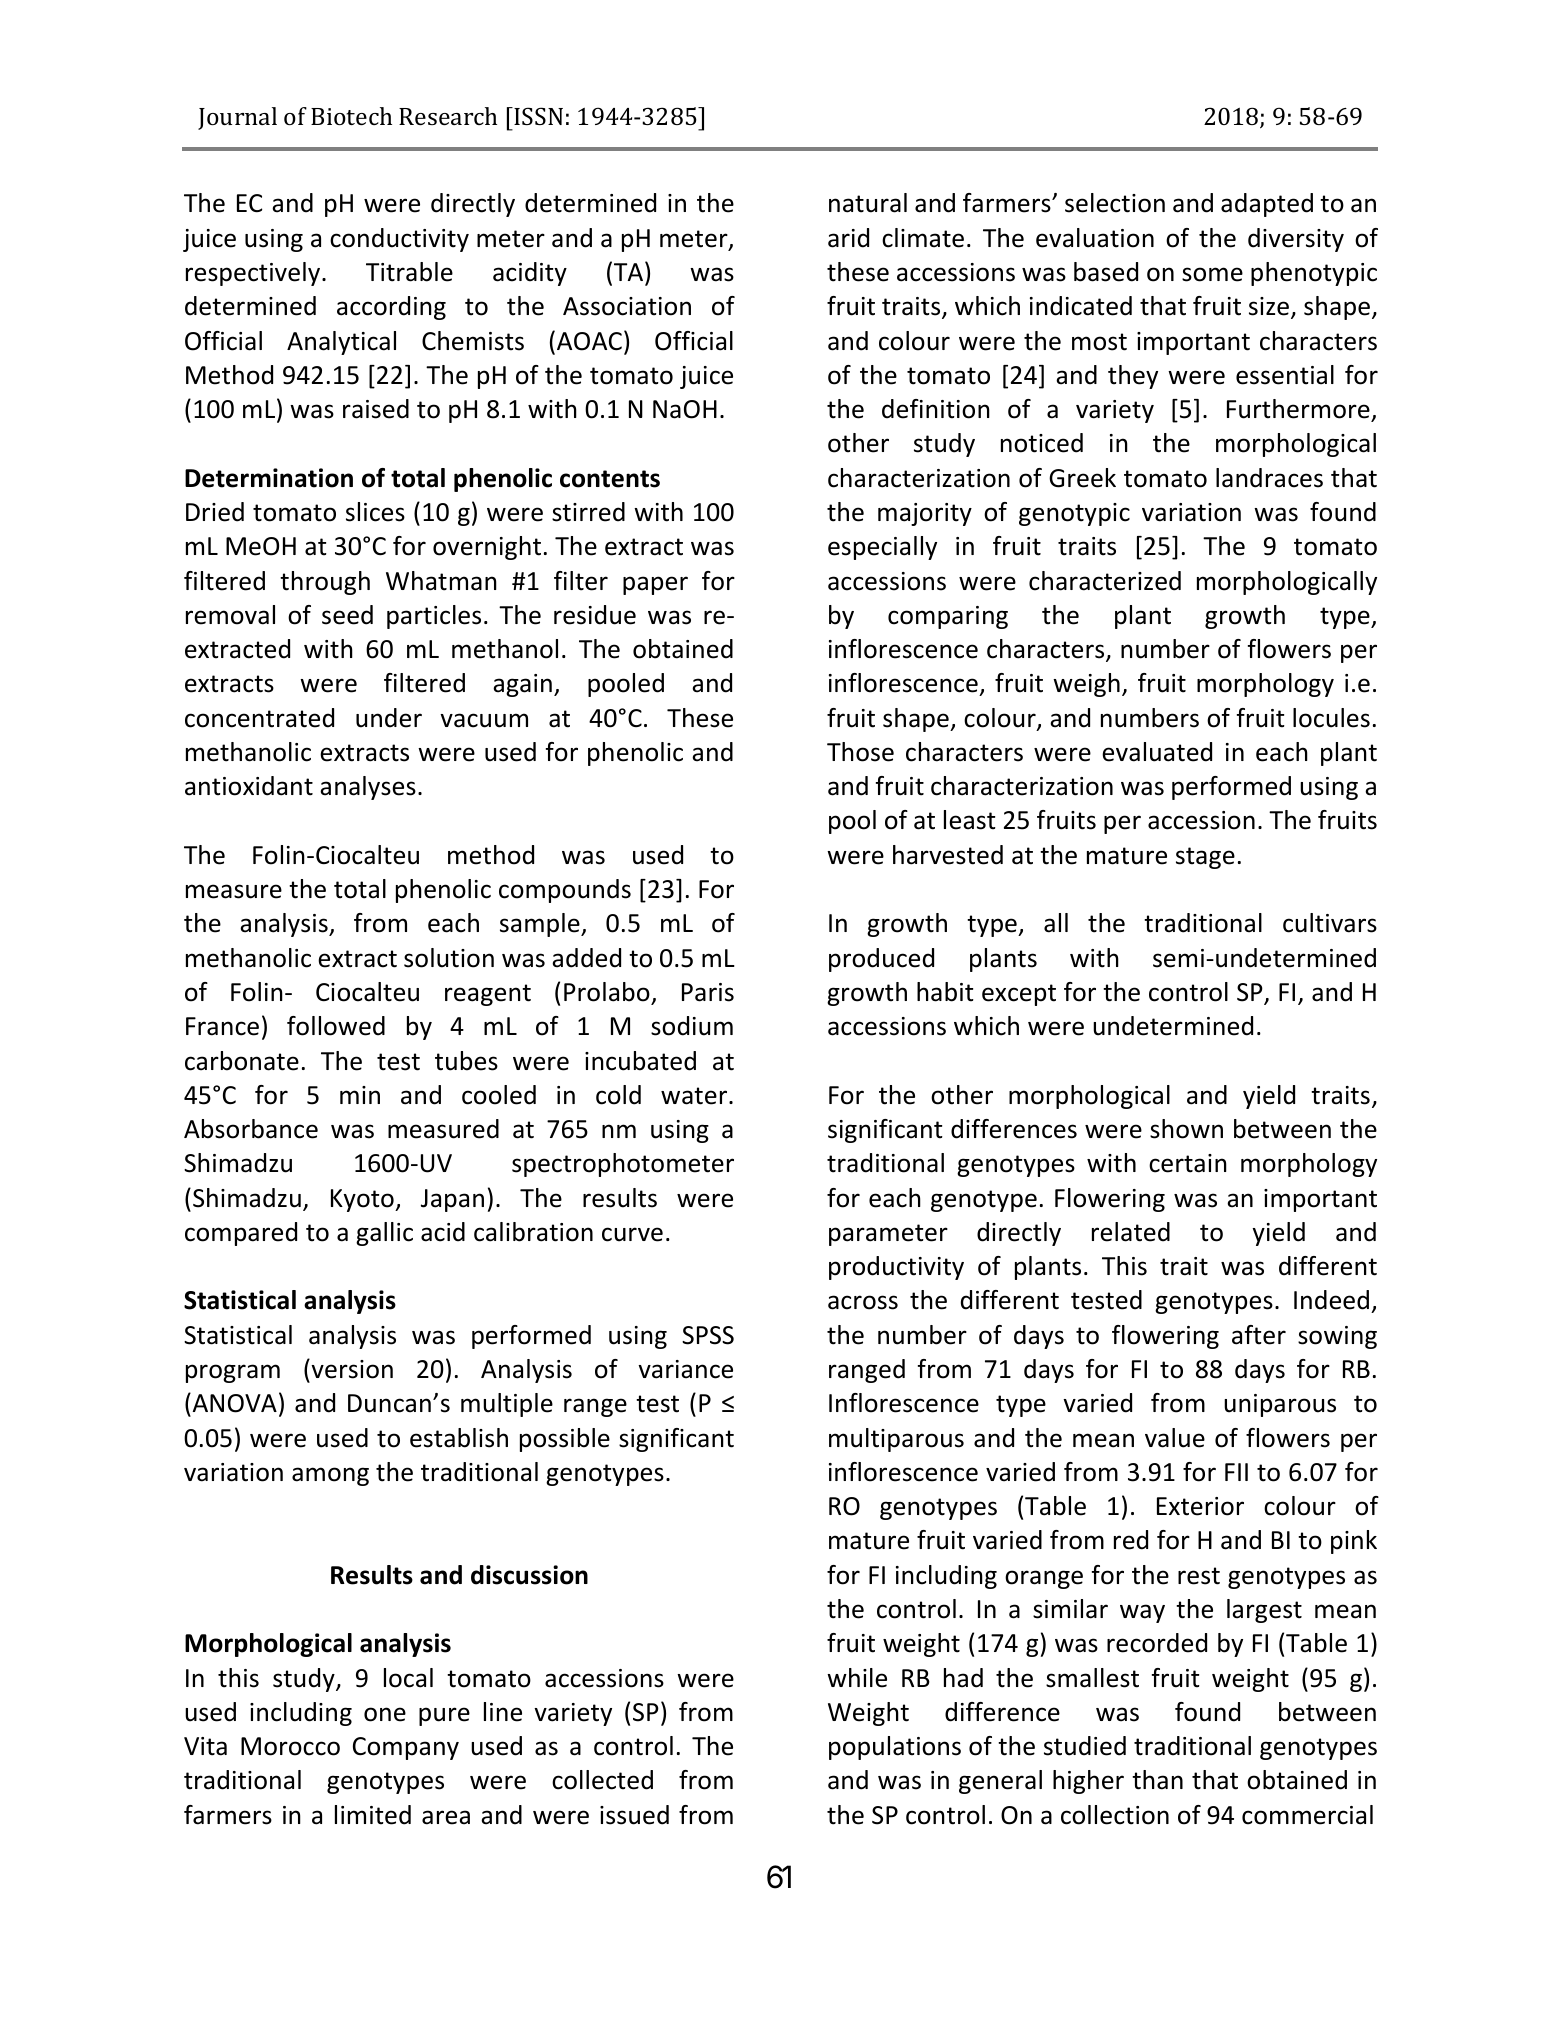  I want to click on Paris, so click(708, 992).
